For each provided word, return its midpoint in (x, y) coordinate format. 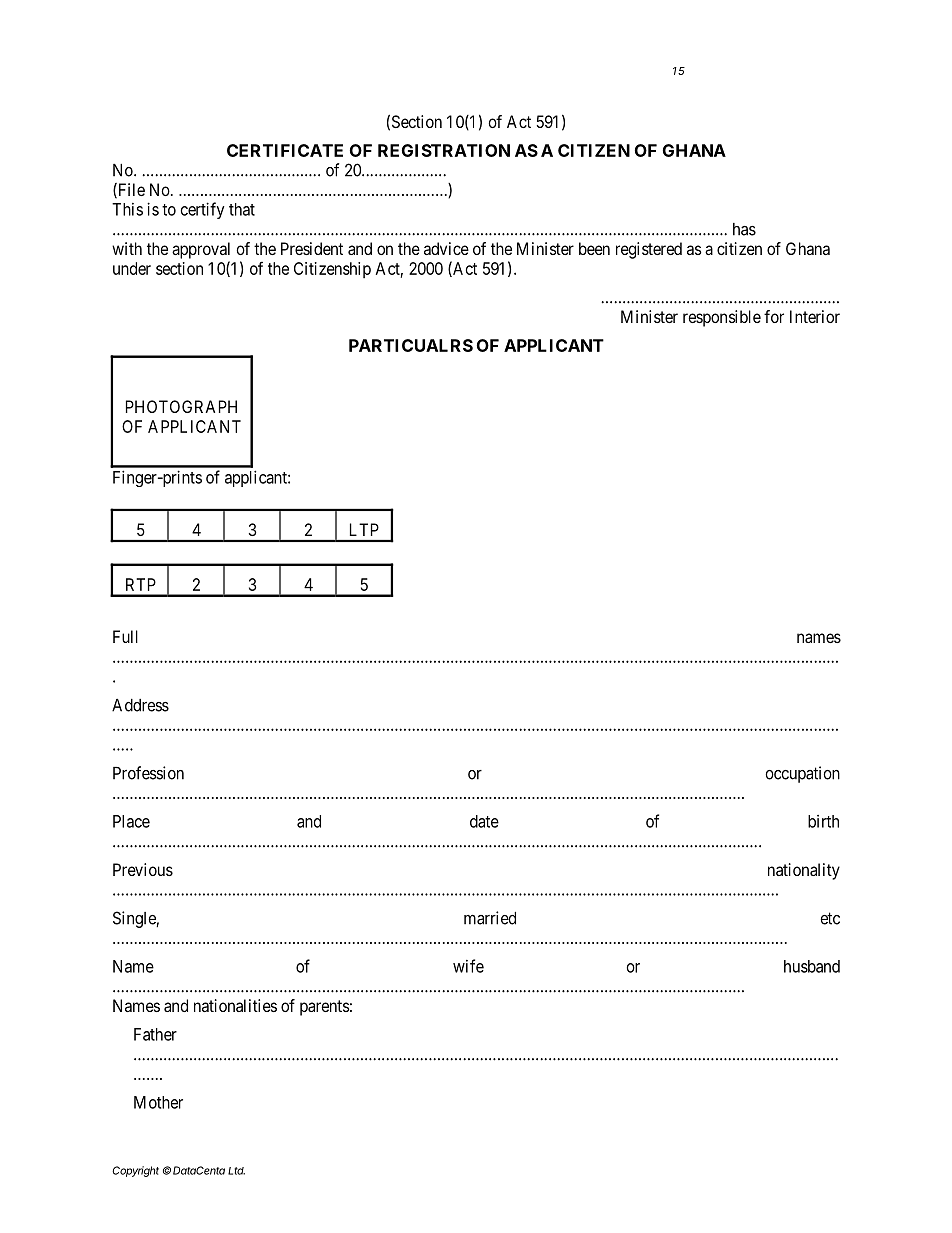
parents (325, 1008)
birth (823, 821)
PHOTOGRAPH (181, 406)
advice (446, 248)
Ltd (236, 1171)
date (484, 821)
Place (131, 821)
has (744, 229)
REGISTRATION (444, 150)
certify (203, 210)
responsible (722, 318)
